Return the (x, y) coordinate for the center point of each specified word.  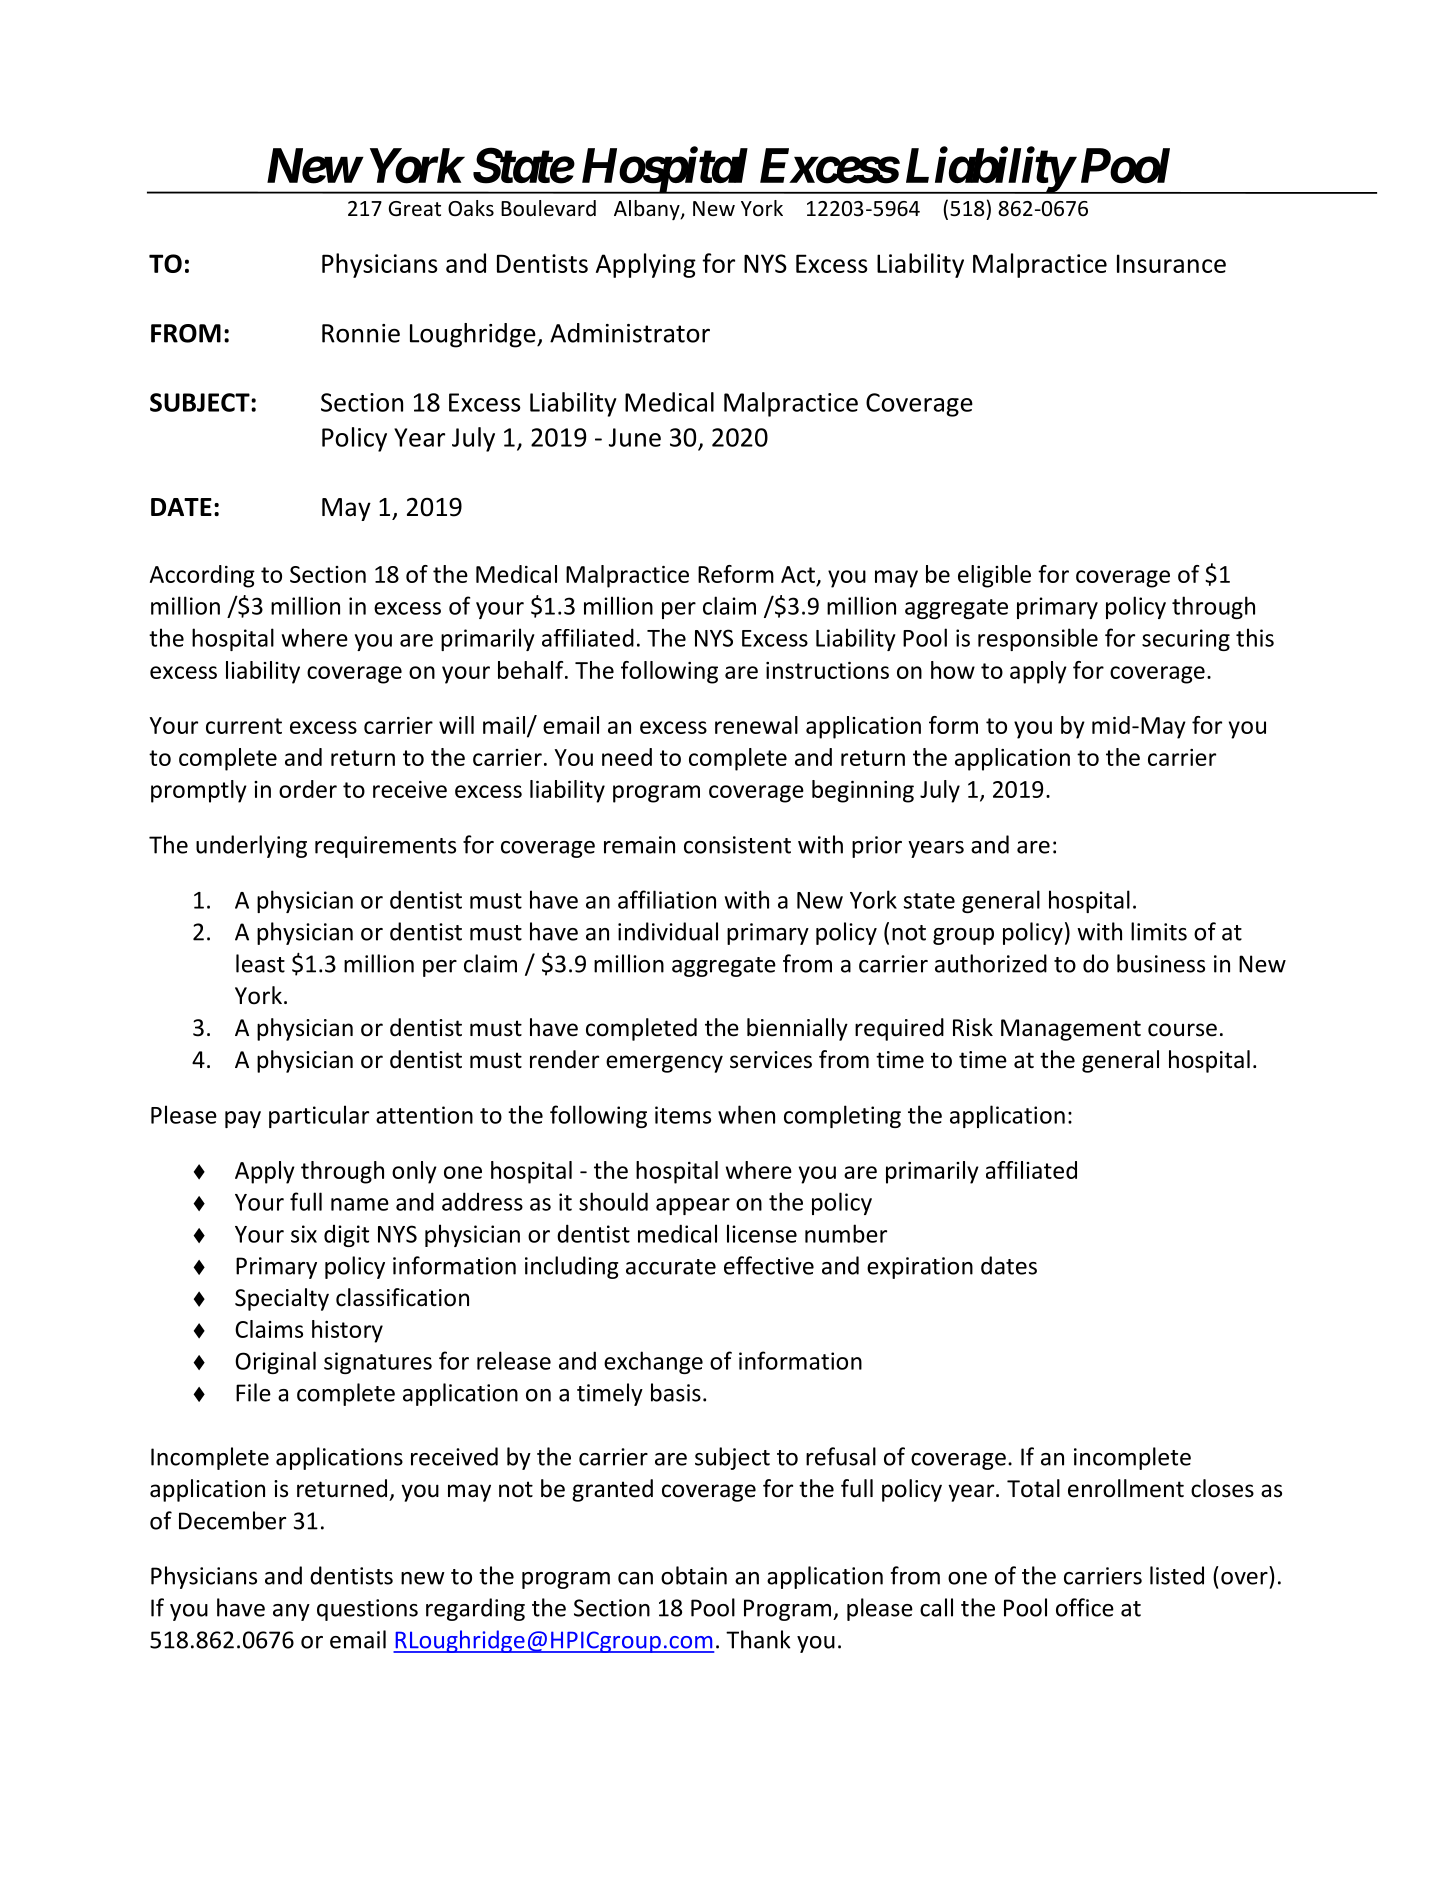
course (1182, 1030)
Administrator (630, 333)
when (746, 1114)
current (244, 726)
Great (415, 209)
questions (367, 1610)
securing (1186, 640)
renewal (756, 725)
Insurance (1171, 263)
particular (319, 1116)
